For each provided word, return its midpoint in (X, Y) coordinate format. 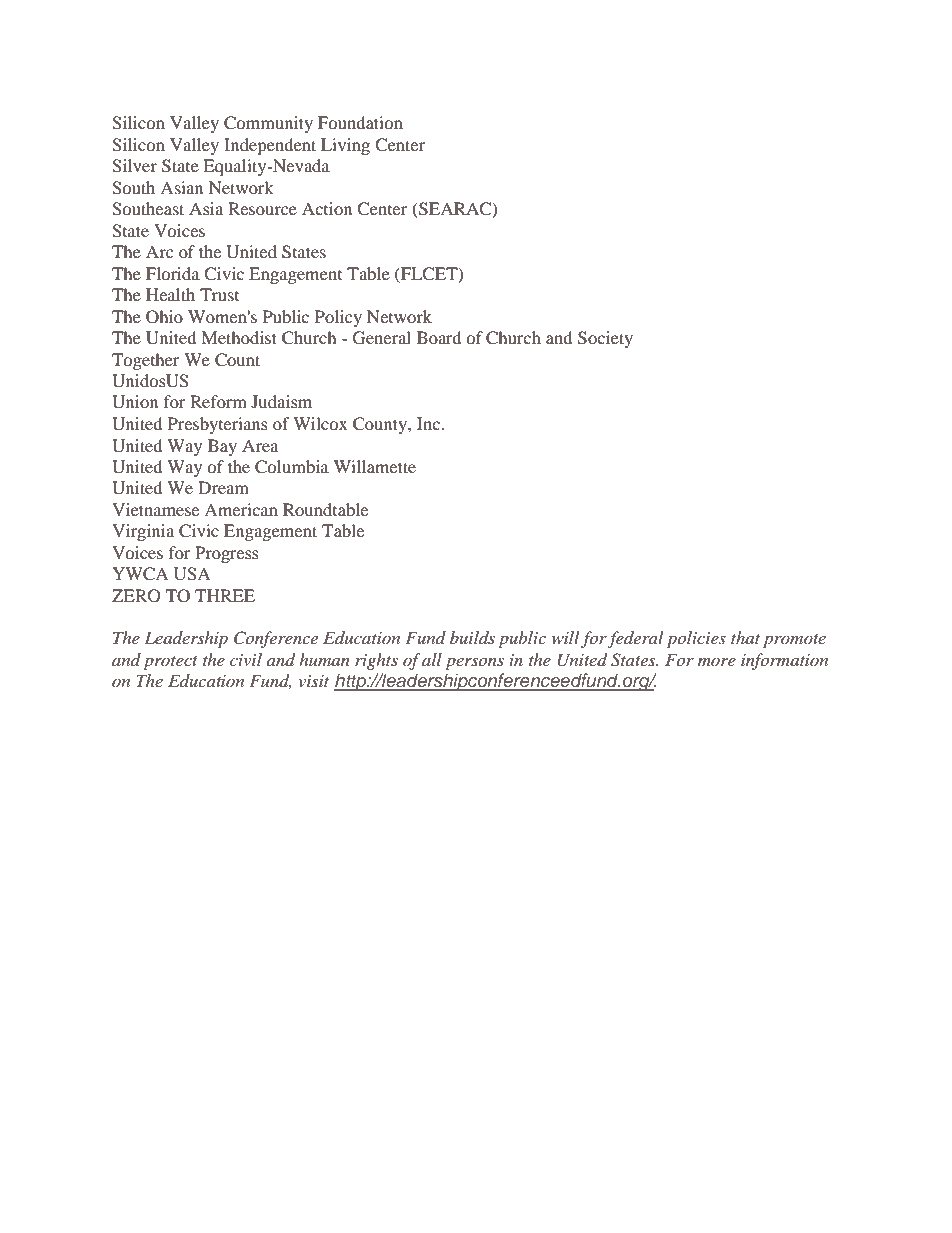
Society (605, 339)
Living (345, 146)
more (717, 662)
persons (474, 663)
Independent (270, 146)
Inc (430, 423)
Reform (218, 401)
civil (246, 659)
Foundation (360, 122)
